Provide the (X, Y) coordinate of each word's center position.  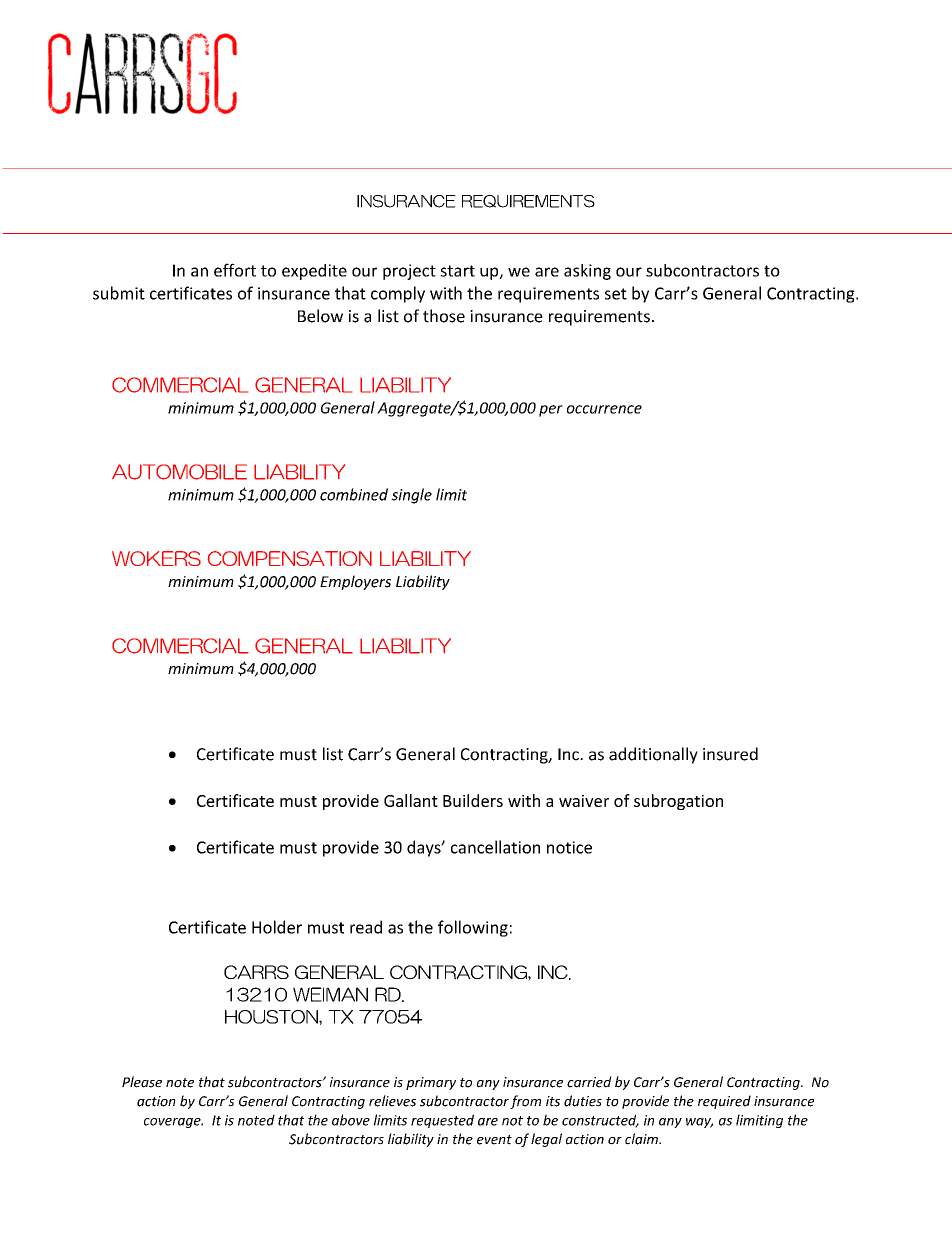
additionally (653, 755)
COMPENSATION (290, 558)
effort (235, 270)
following (473, 928)
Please (142, 1082)
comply (398, 294)
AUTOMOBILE (179, 472)
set (616, 294)
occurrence (604, 409)
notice (569, 847)
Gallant (411, 800)
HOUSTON (272, 1017)
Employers (355, 582)
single (411, 496)
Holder (277, 927)
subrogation (678, 802)
